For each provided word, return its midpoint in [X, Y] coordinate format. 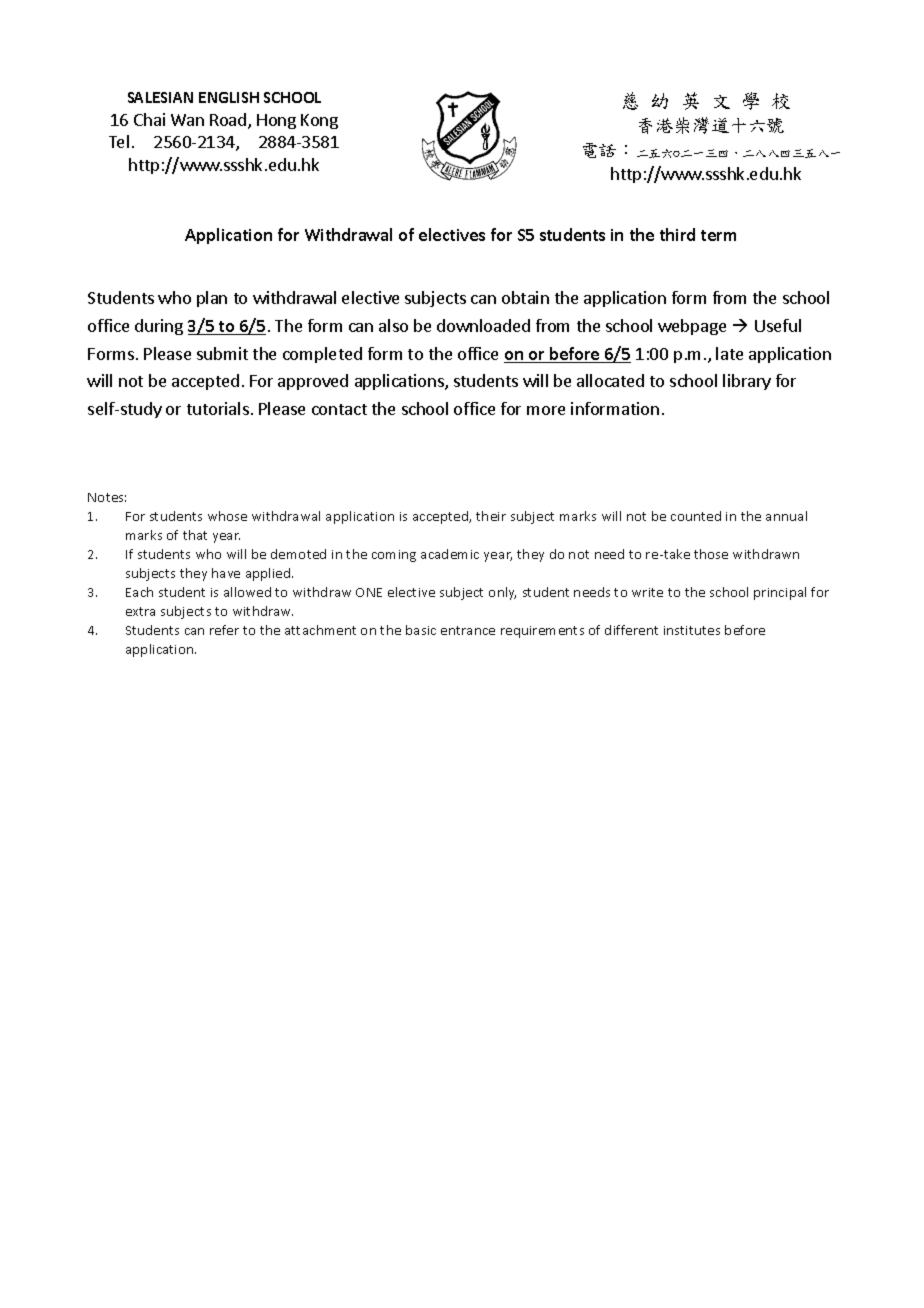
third [677, 234]
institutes [692, 630]
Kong [319, 121]
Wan [187, 120]
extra [140, 611]
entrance [468, 630]
